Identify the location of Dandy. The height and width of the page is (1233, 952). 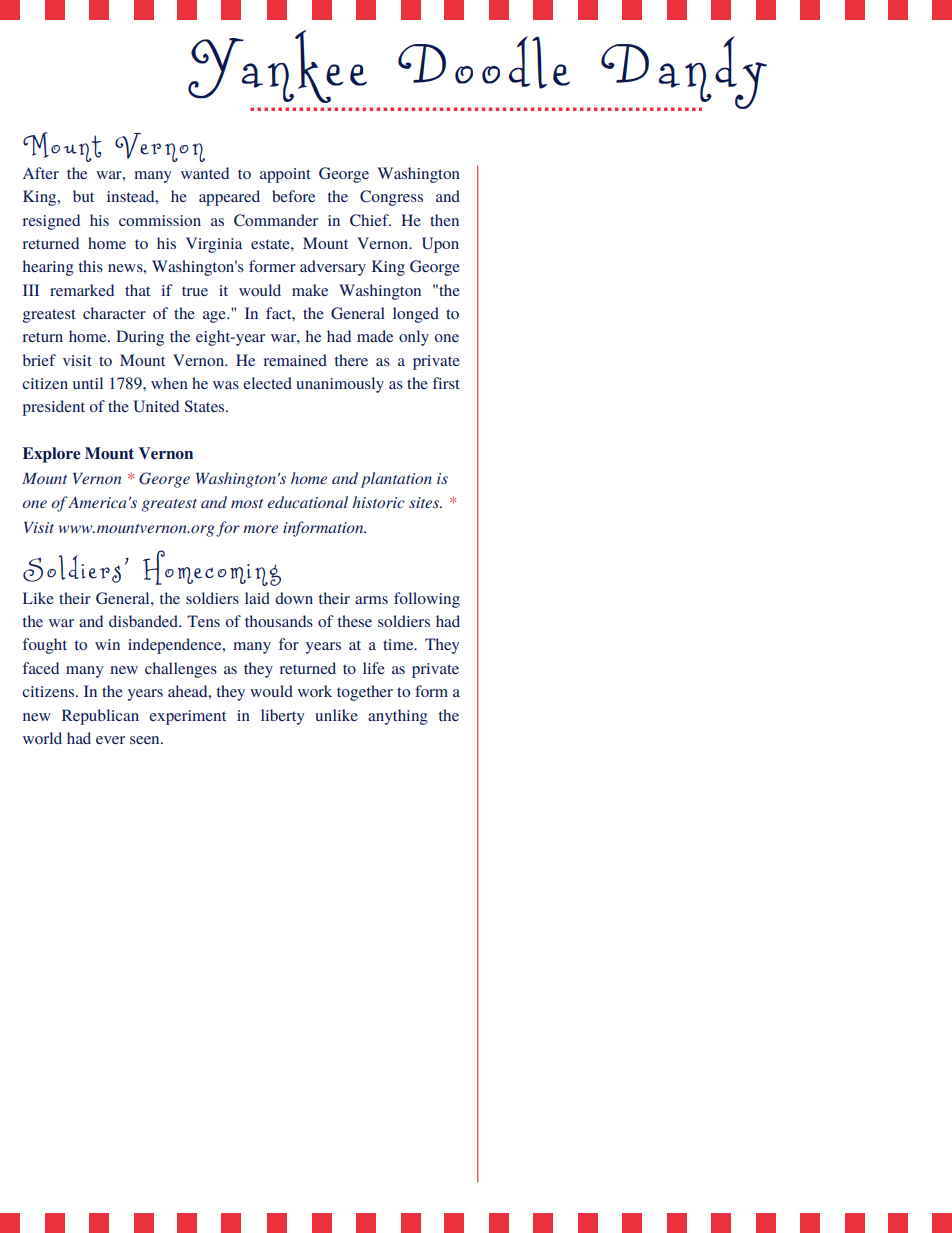
(684, 73).
